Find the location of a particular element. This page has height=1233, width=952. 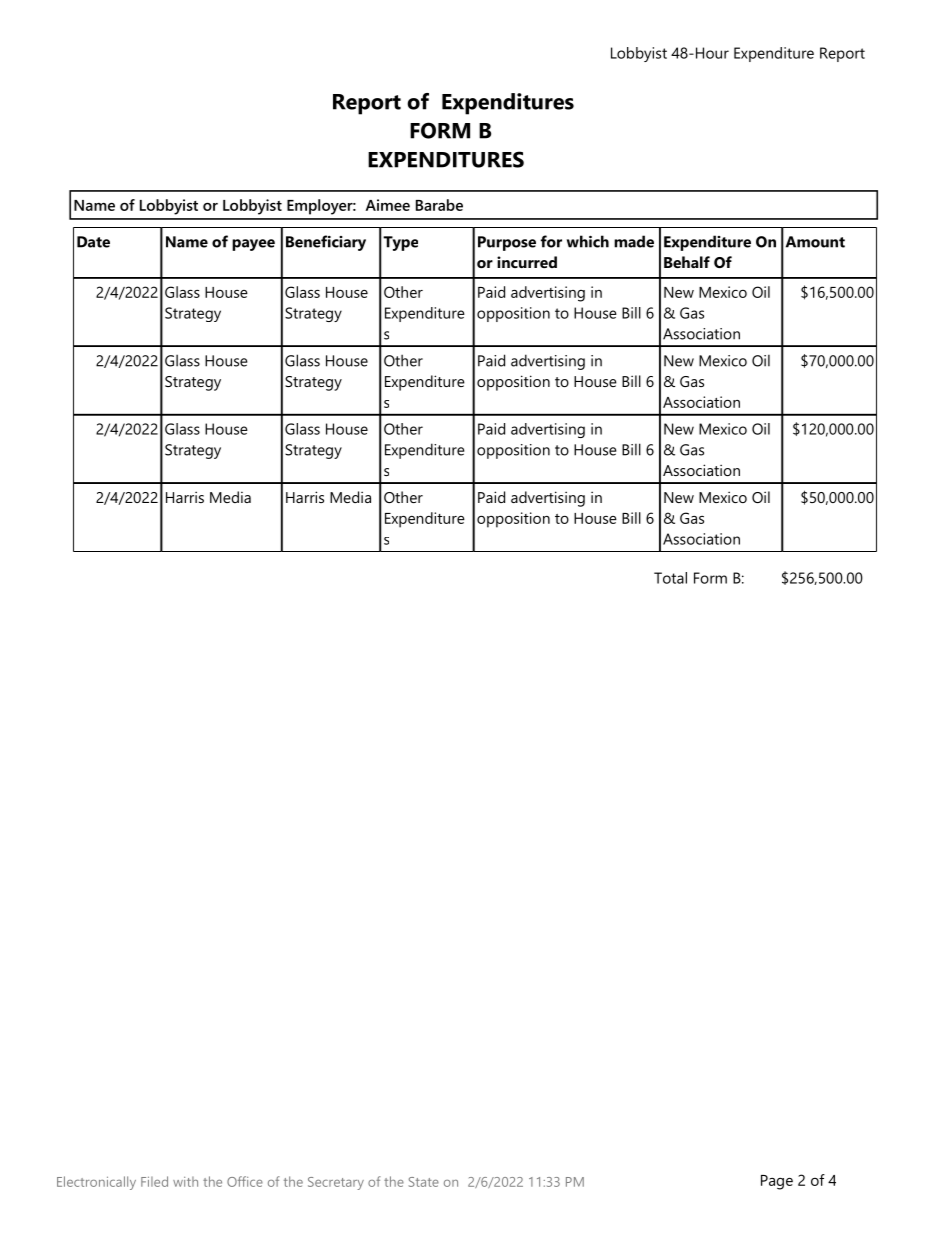

Behalf is located at coordinates (687, 262).
